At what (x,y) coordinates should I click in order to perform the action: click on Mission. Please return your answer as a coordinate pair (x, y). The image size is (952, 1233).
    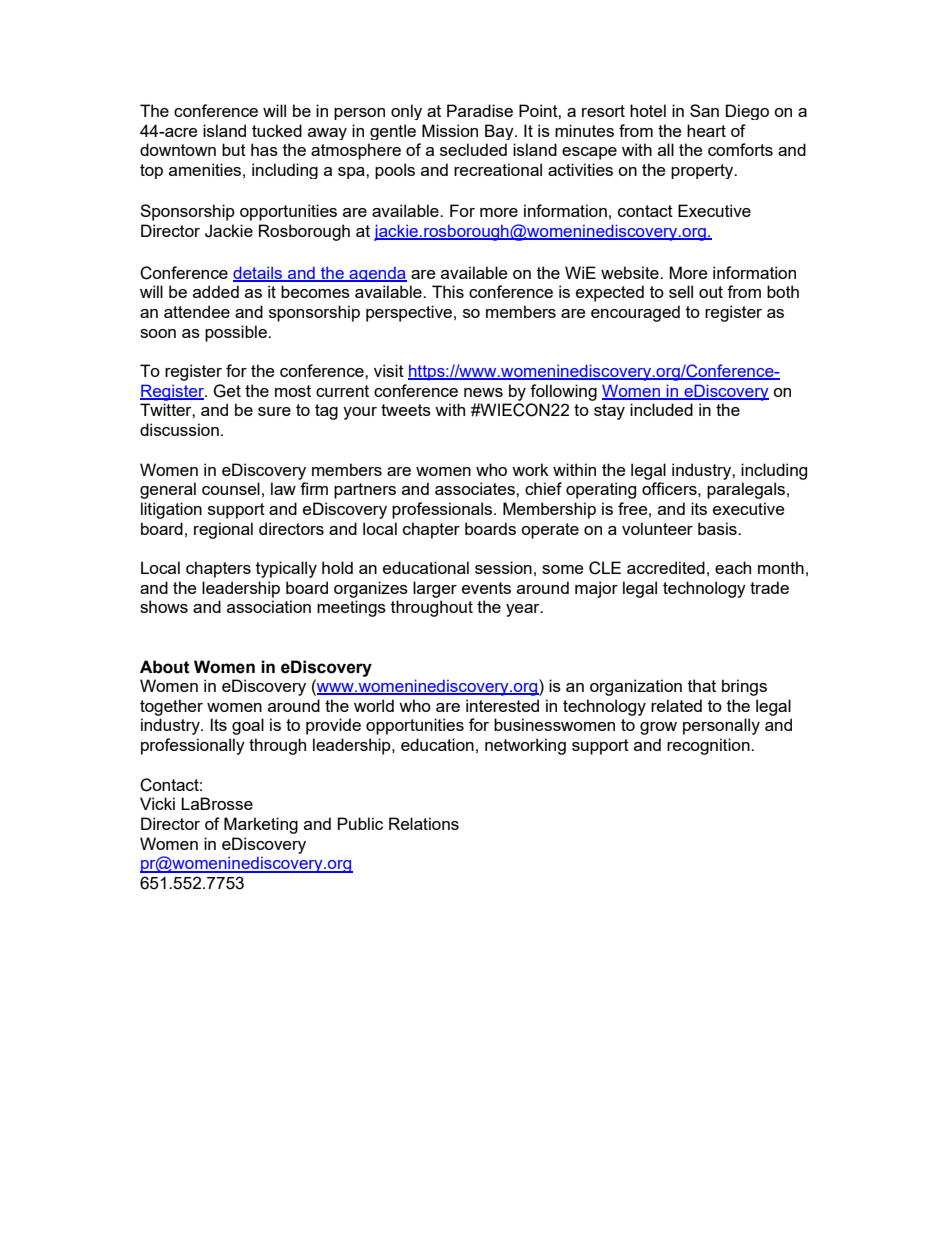
    Looking at the image, I should click on (450, 130).
